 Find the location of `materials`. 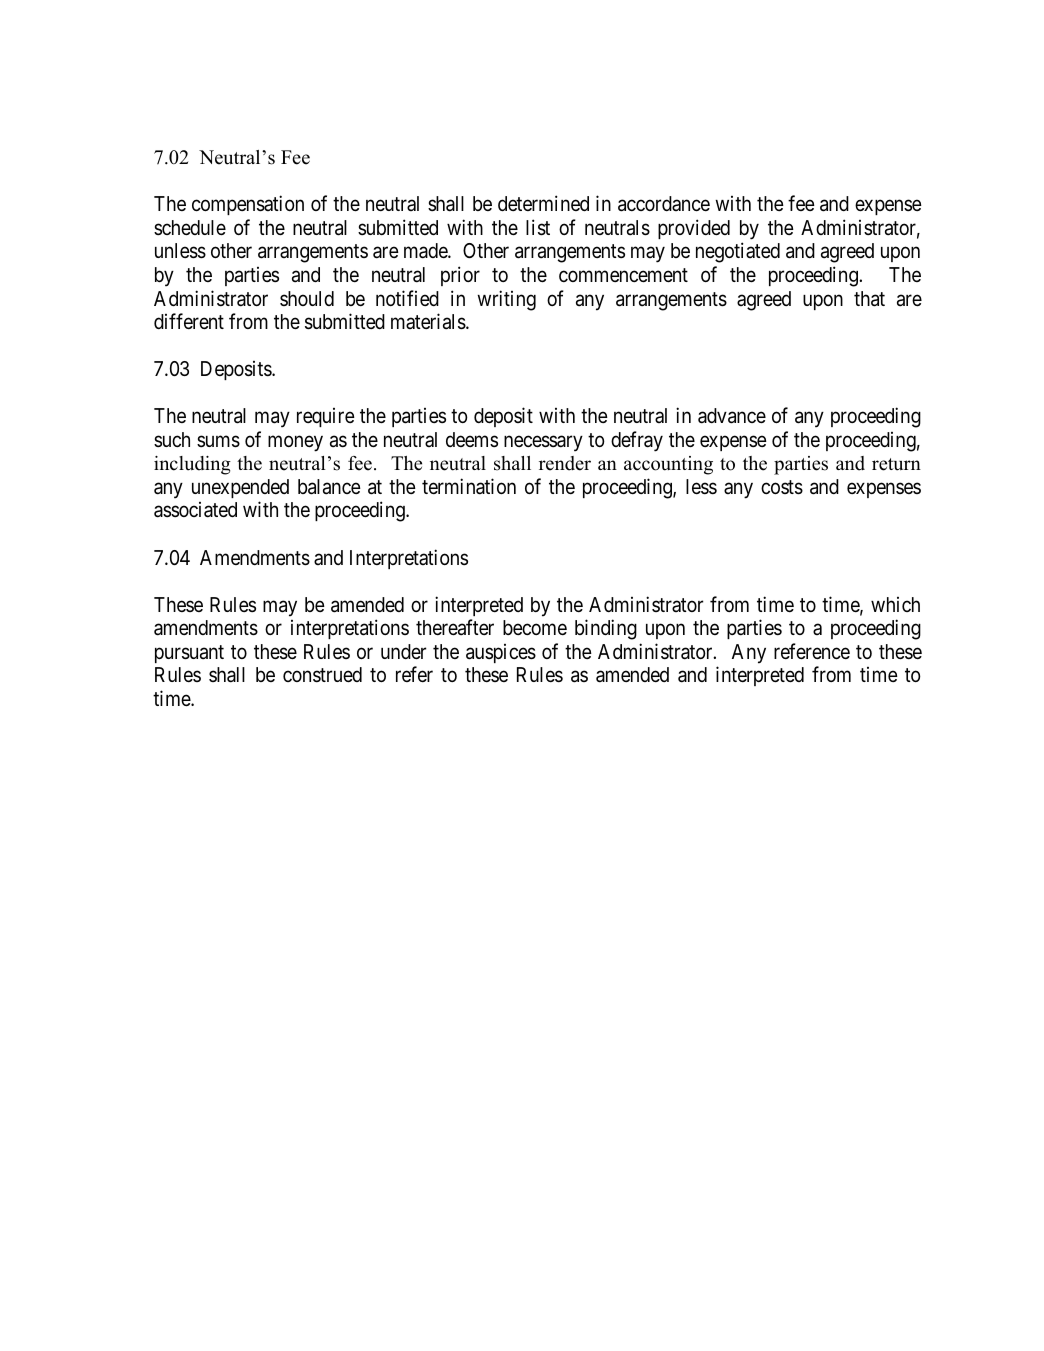

materials is located at coordinates (428, 321).
